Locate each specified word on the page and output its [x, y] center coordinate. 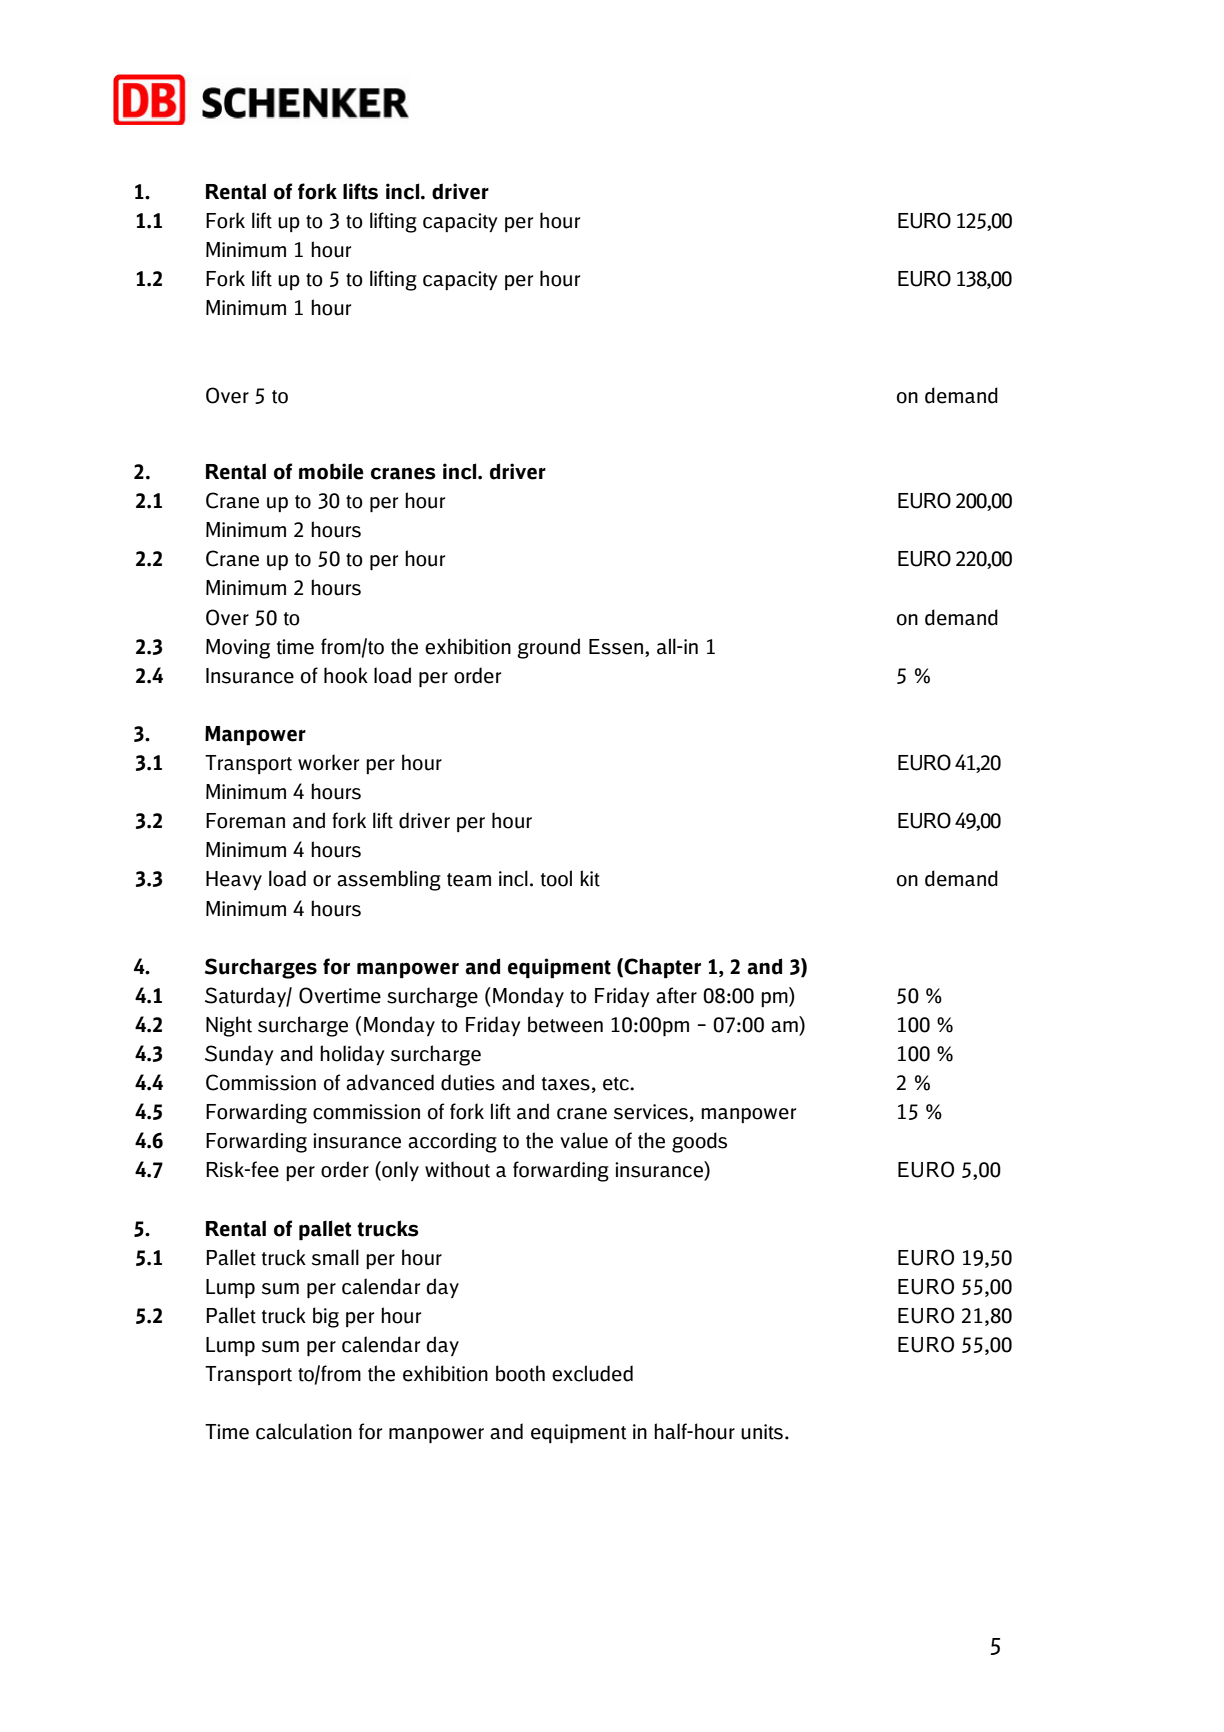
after [676, 995]
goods [699, 1142]
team [469, 880]
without [457, 1169]
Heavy [234, 880]
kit [590, 878]
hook [346, 675]
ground [548, 648]
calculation [304, 1431]
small [335, 1257]
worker [328, 762]
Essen [617, 647]
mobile [331, 471]
